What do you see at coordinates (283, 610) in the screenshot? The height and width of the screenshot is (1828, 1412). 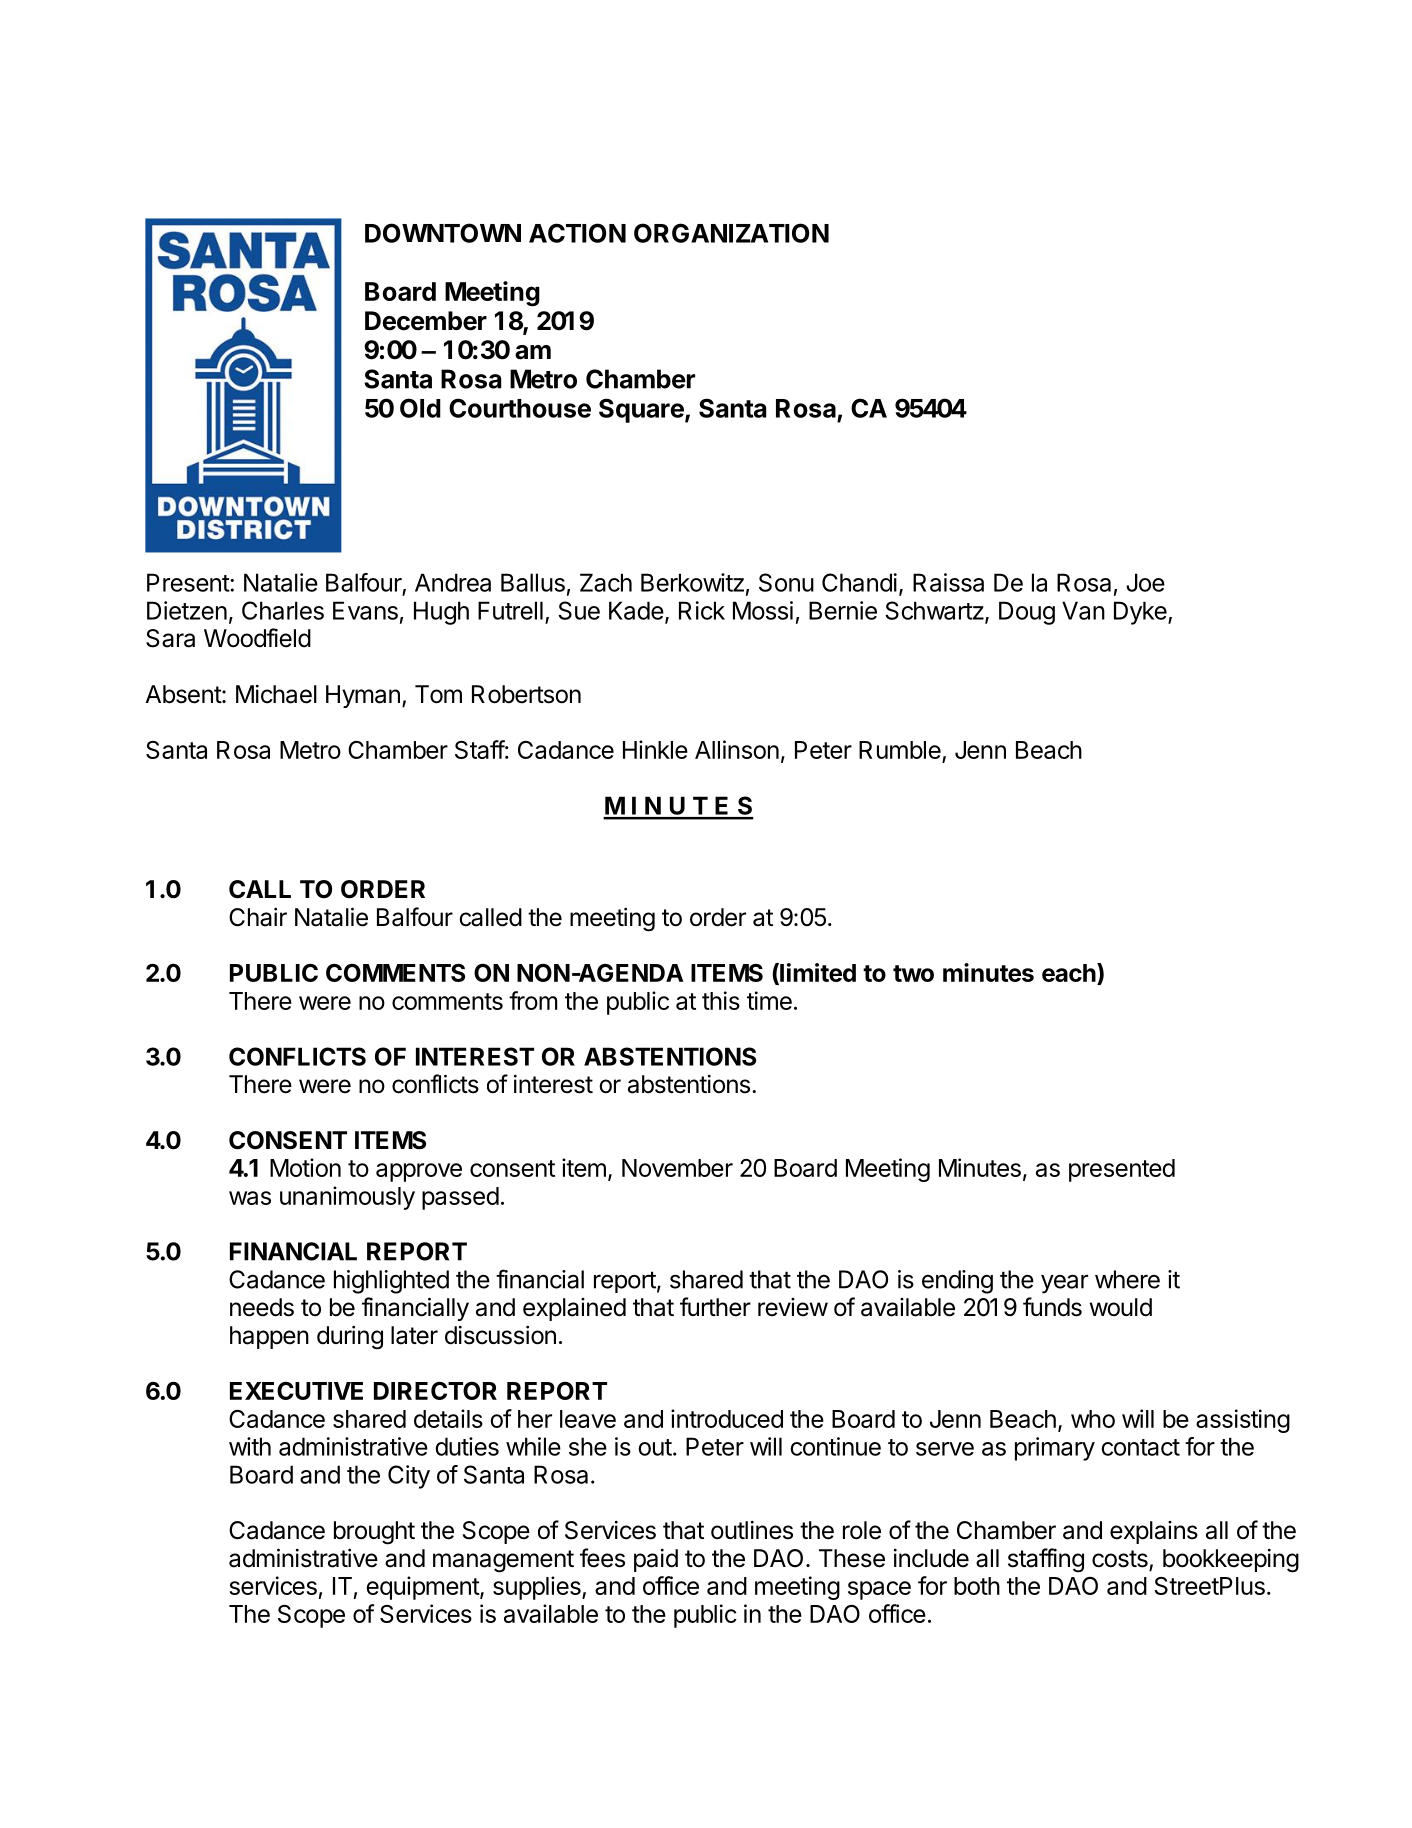 I see `Charles` at bounding box center [283, 610].
